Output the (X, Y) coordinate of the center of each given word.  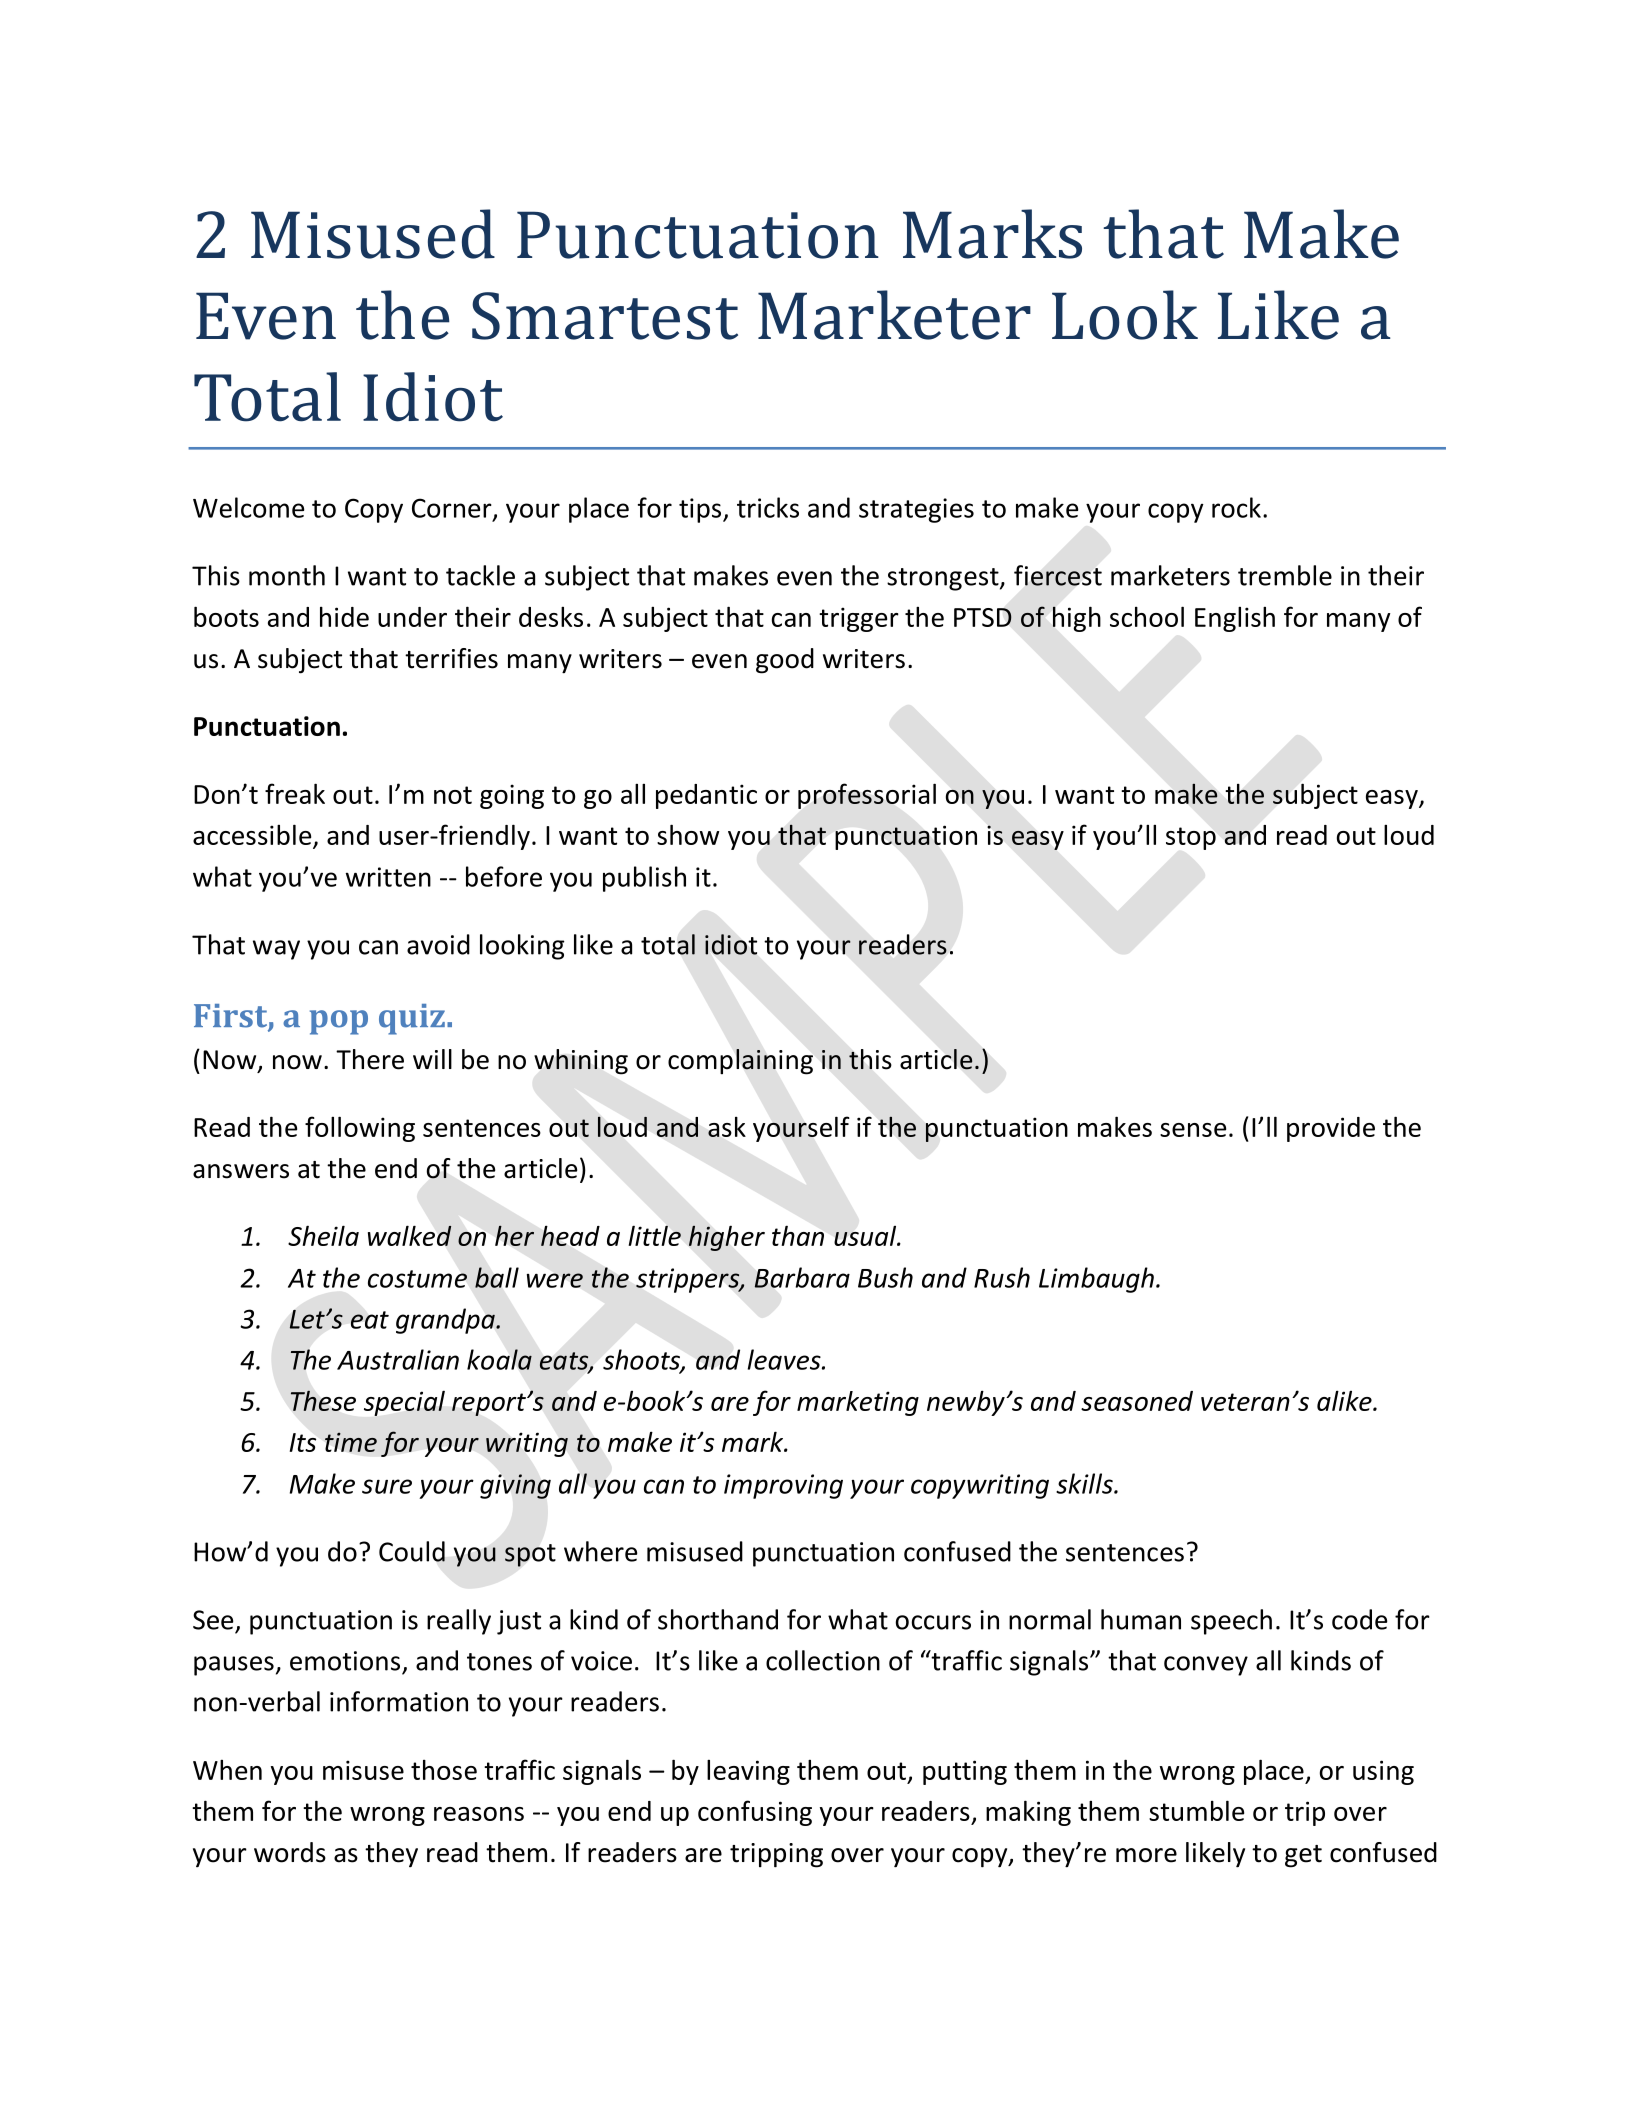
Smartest (605, 316)
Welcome (248, 507)
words (290, 1852)
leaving (748, 1772)
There (370, 1059)
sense (1193, 1130)
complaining (740, 1062)
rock (1236, 507)
